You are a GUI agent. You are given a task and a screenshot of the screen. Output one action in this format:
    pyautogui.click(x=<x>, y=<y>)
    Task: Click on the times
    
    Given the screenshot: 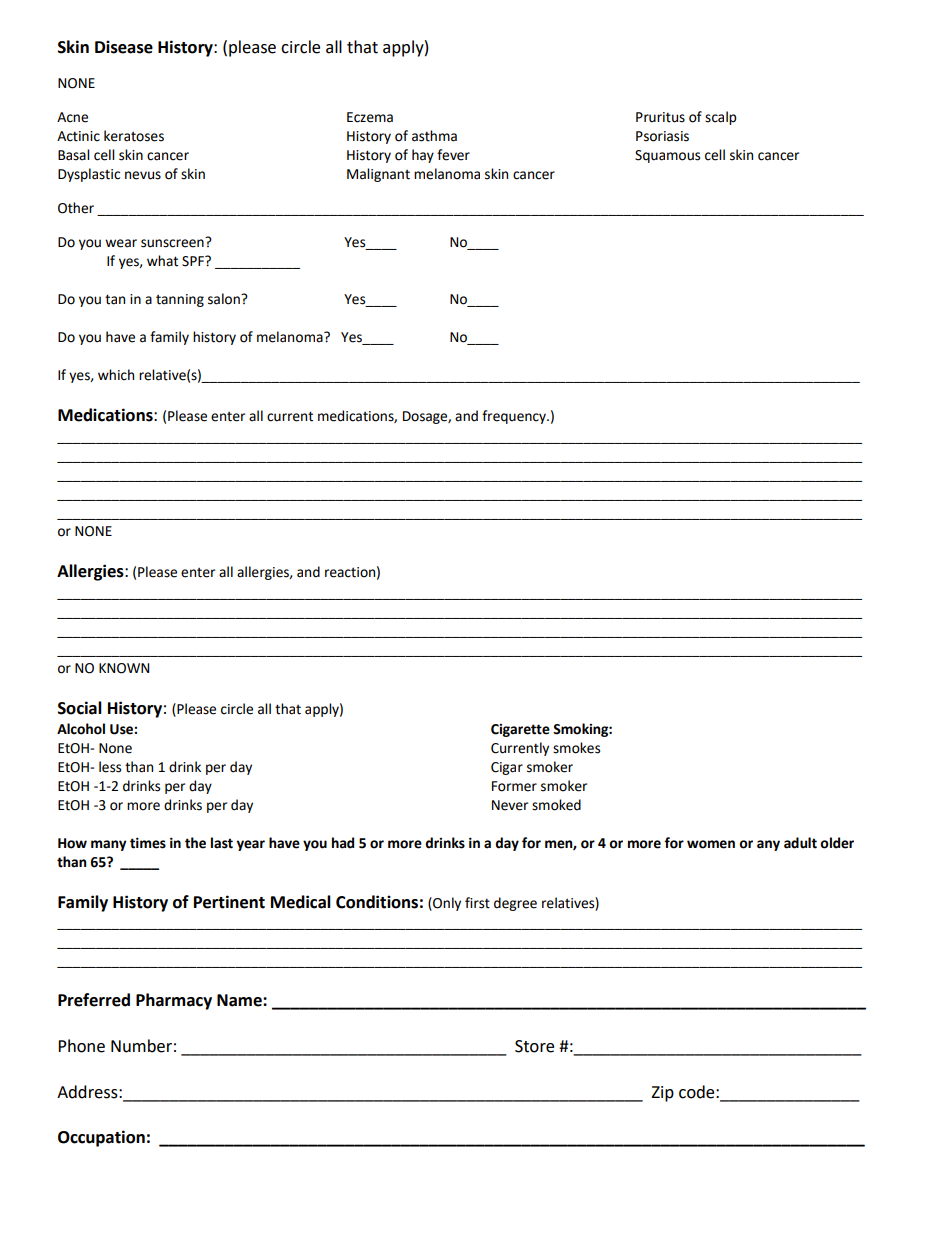 What is the action you would take?
    pyautogui.click(x=148, y=843)
